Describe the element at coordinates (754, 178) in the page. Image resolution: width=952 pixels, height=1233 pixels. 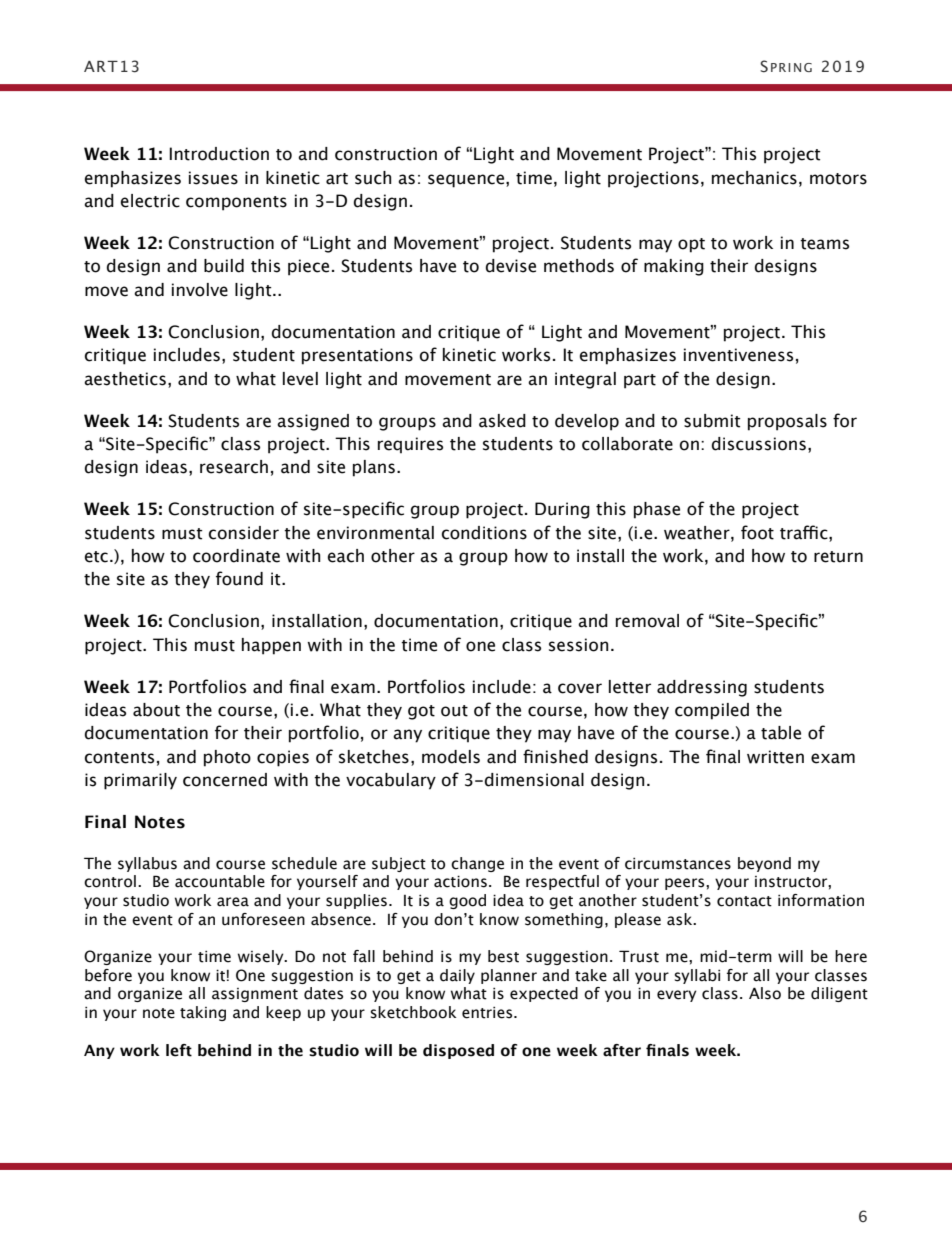
I see `mechanics` at that location.
